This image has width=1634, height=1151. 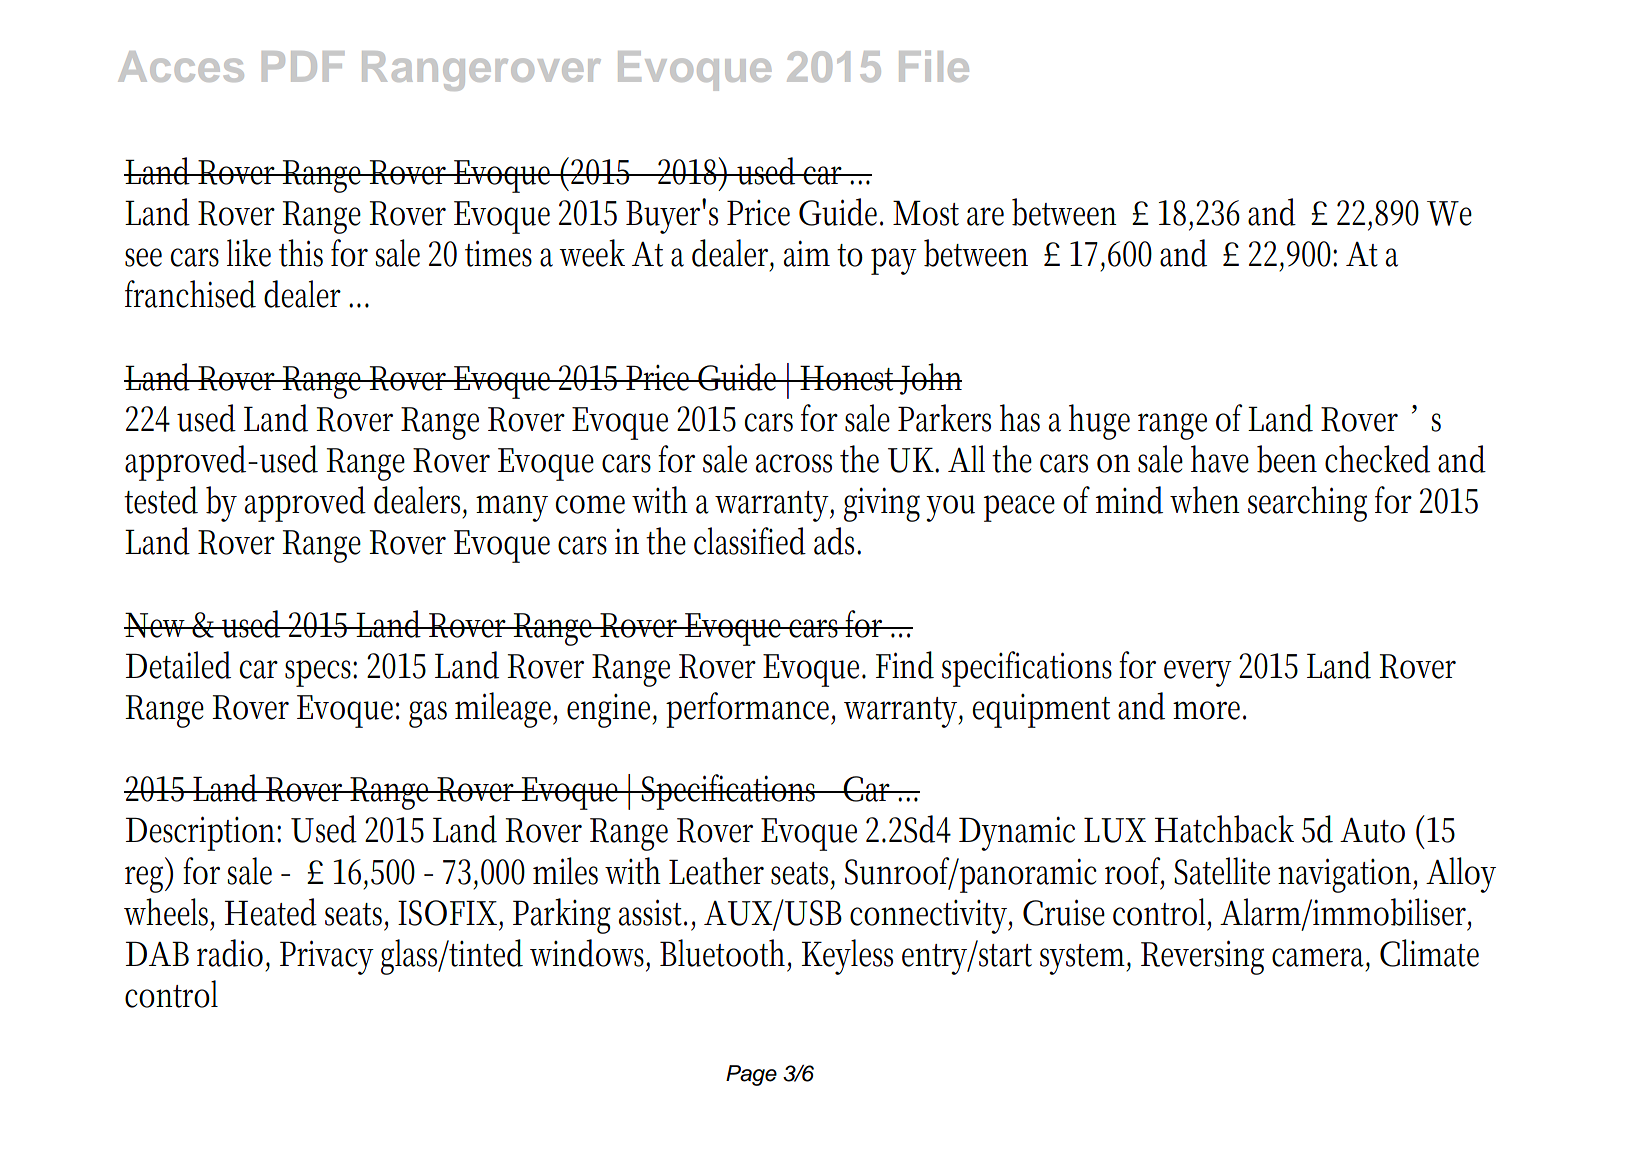 What do you see at coordinates (837, 541) in the image?
I see `ads` at bounding box center [837, 541].
